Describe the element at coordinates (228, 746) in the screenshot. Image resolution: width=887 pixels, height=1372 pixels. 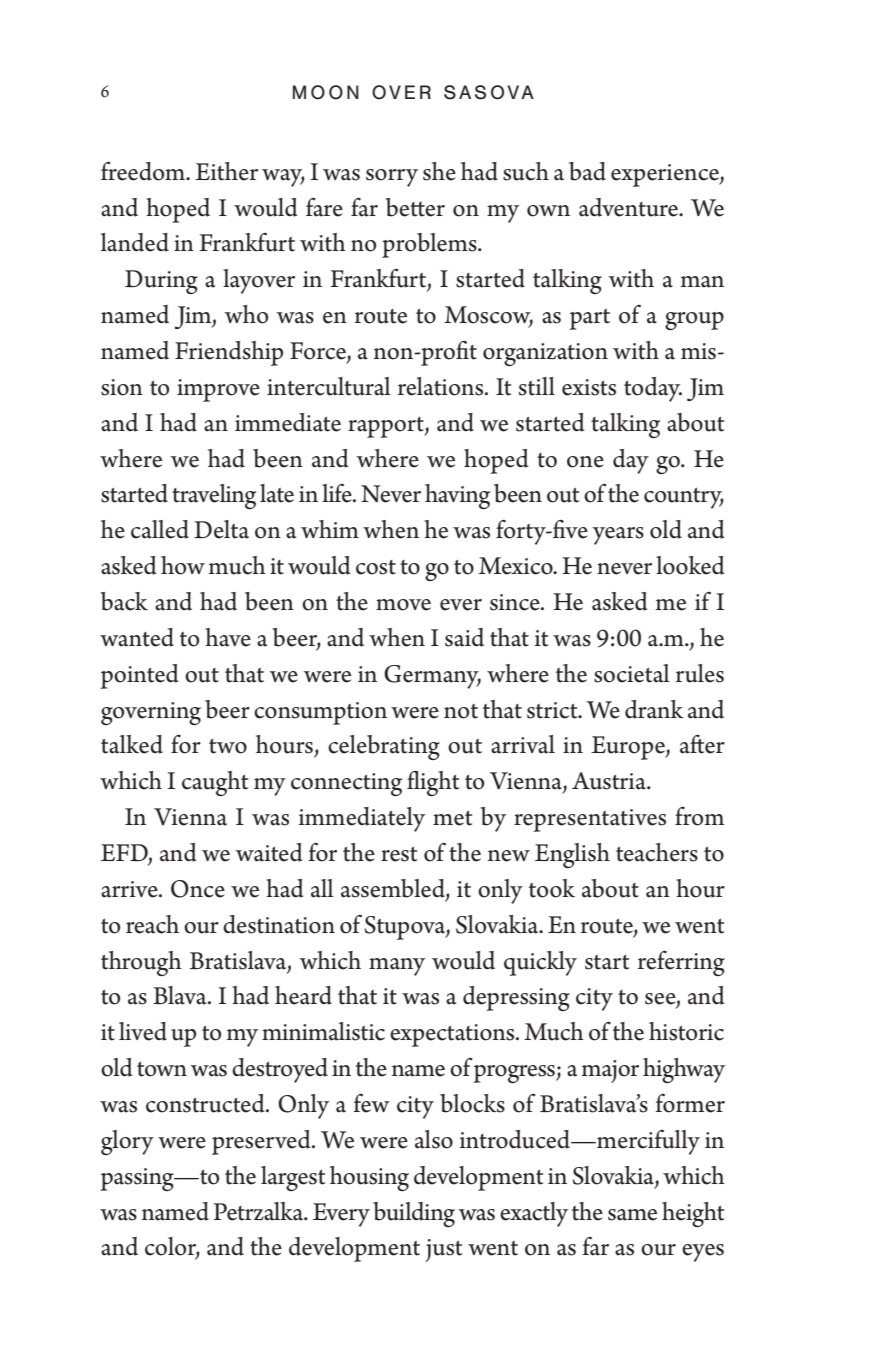
I see `two` at that location.
